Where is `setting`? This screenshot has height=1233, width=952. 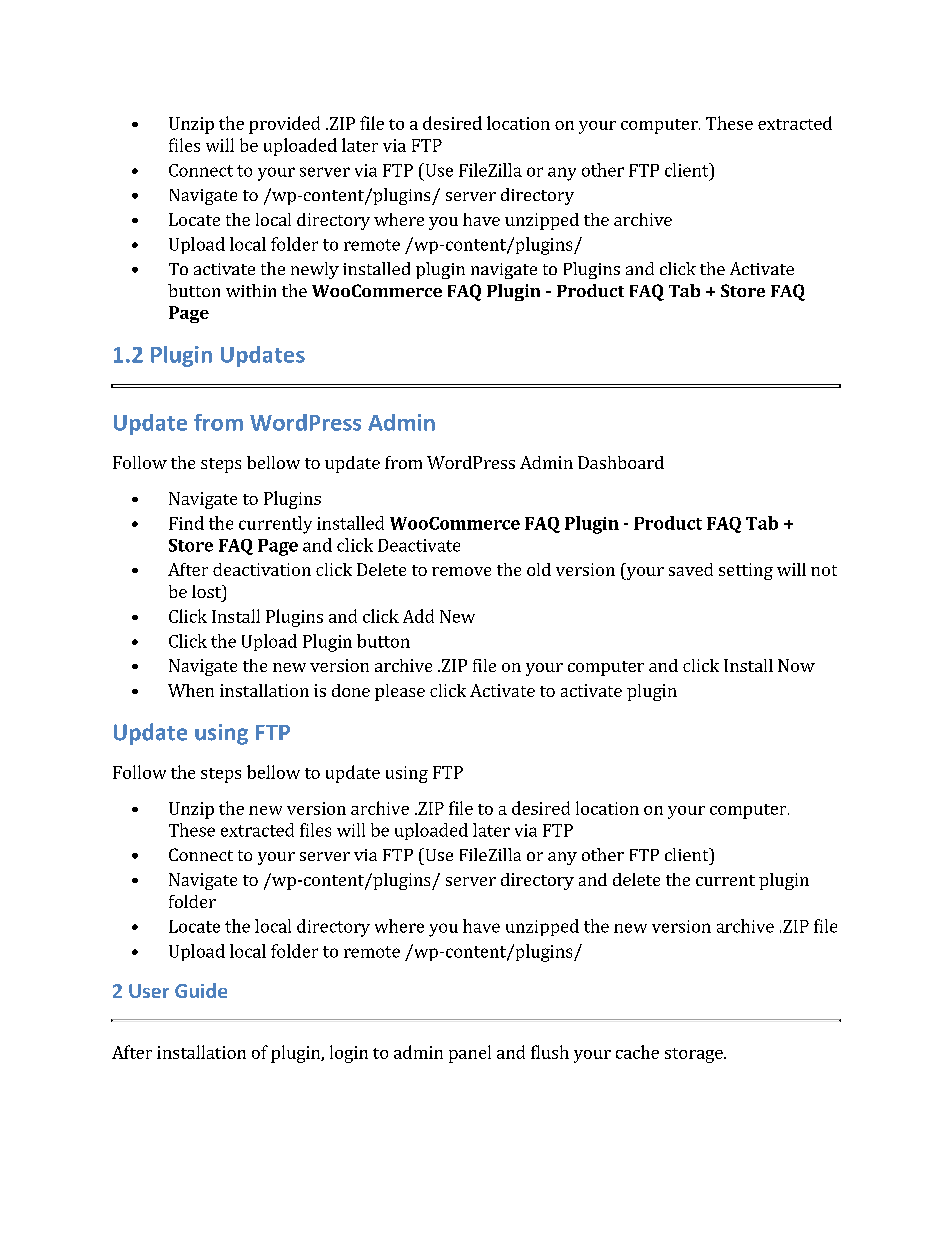 setting is located at coordinates (746, 571).
